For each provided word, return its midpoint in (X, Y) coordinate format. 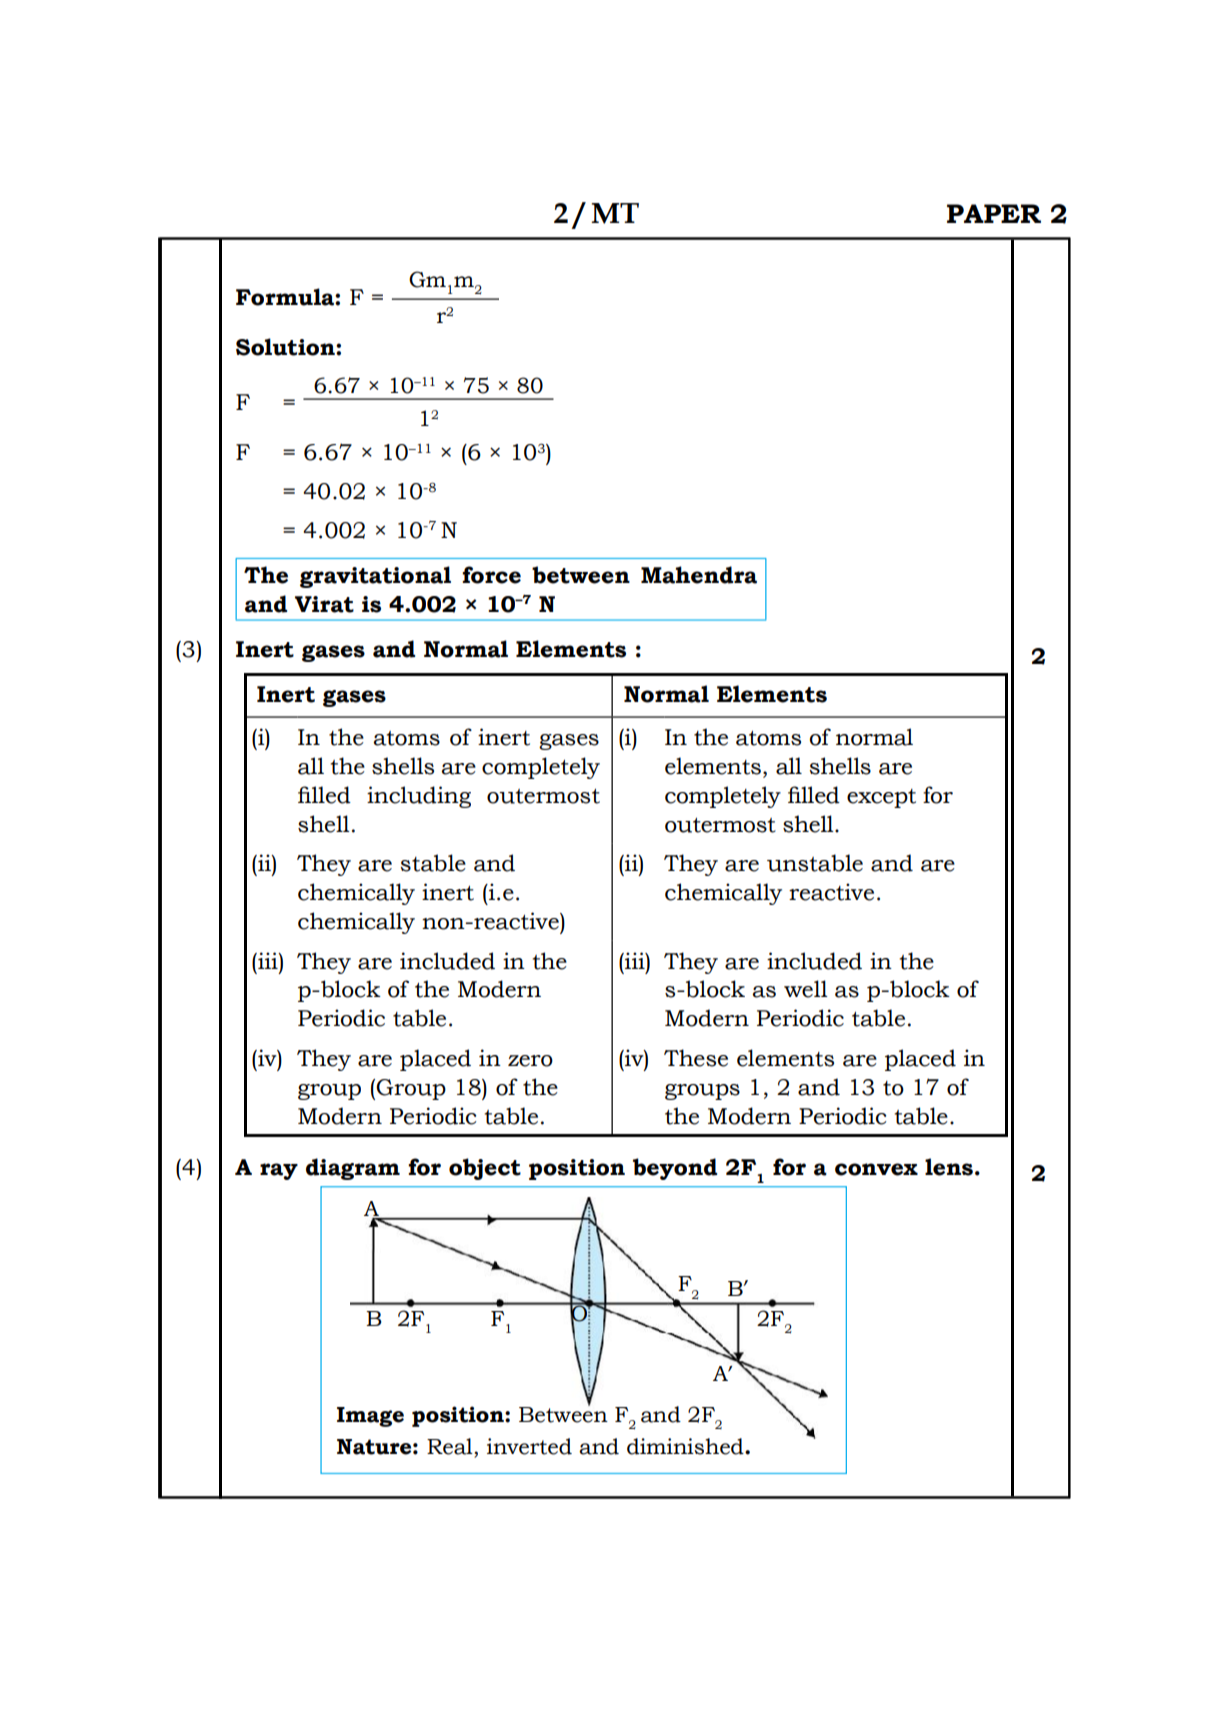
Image (370, 1417)
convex (876, 1169)
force (491, 575)
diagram (353, 1169)
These (696, 1058)
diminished (686, 1446)
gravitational (375, 577)
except (881, 798)
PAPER (994, 213)
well (806, 989)
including (419, 797)
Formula (286, 297)
